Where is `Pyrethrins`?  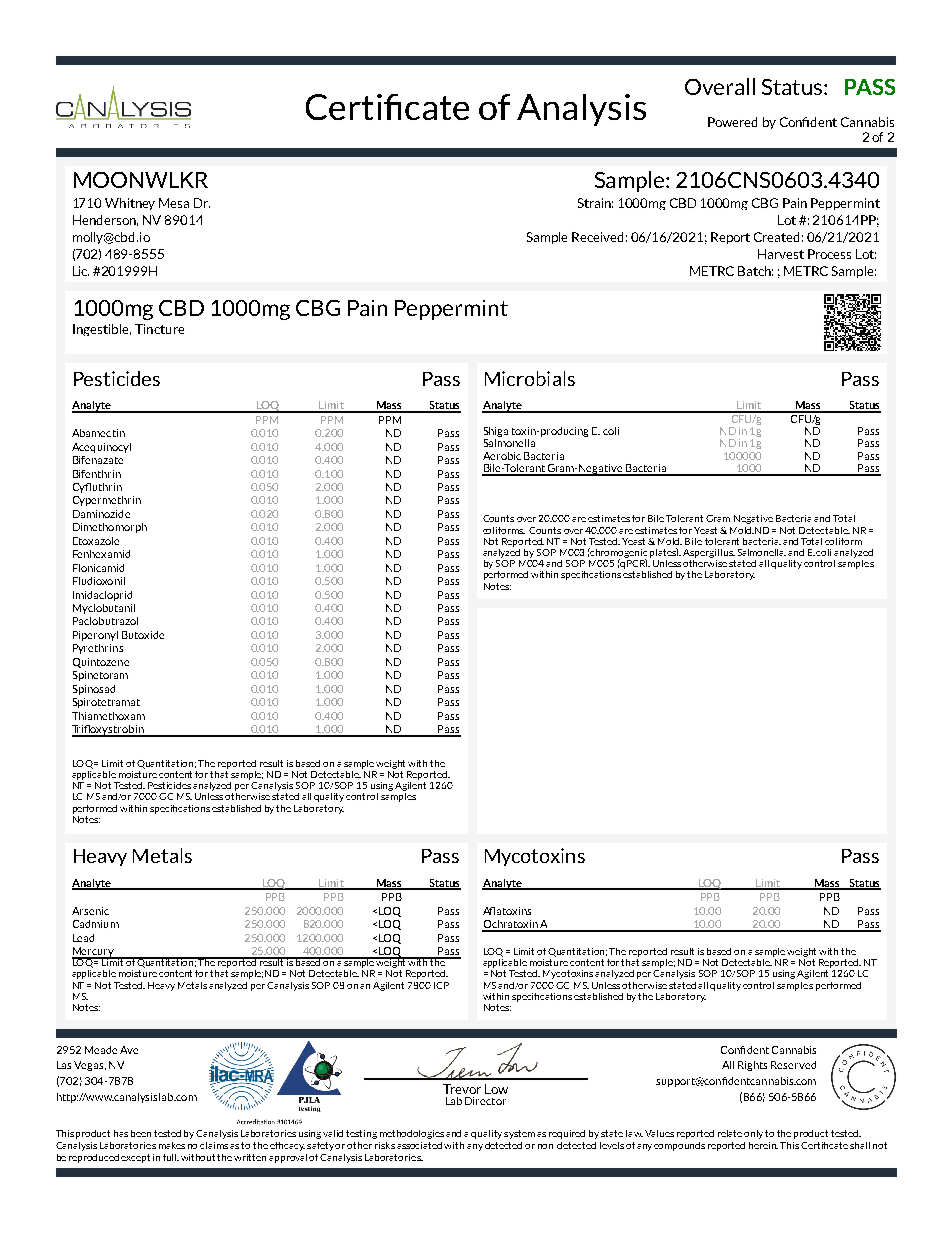 Pyrethrins is located at coordinates (98, 649).
